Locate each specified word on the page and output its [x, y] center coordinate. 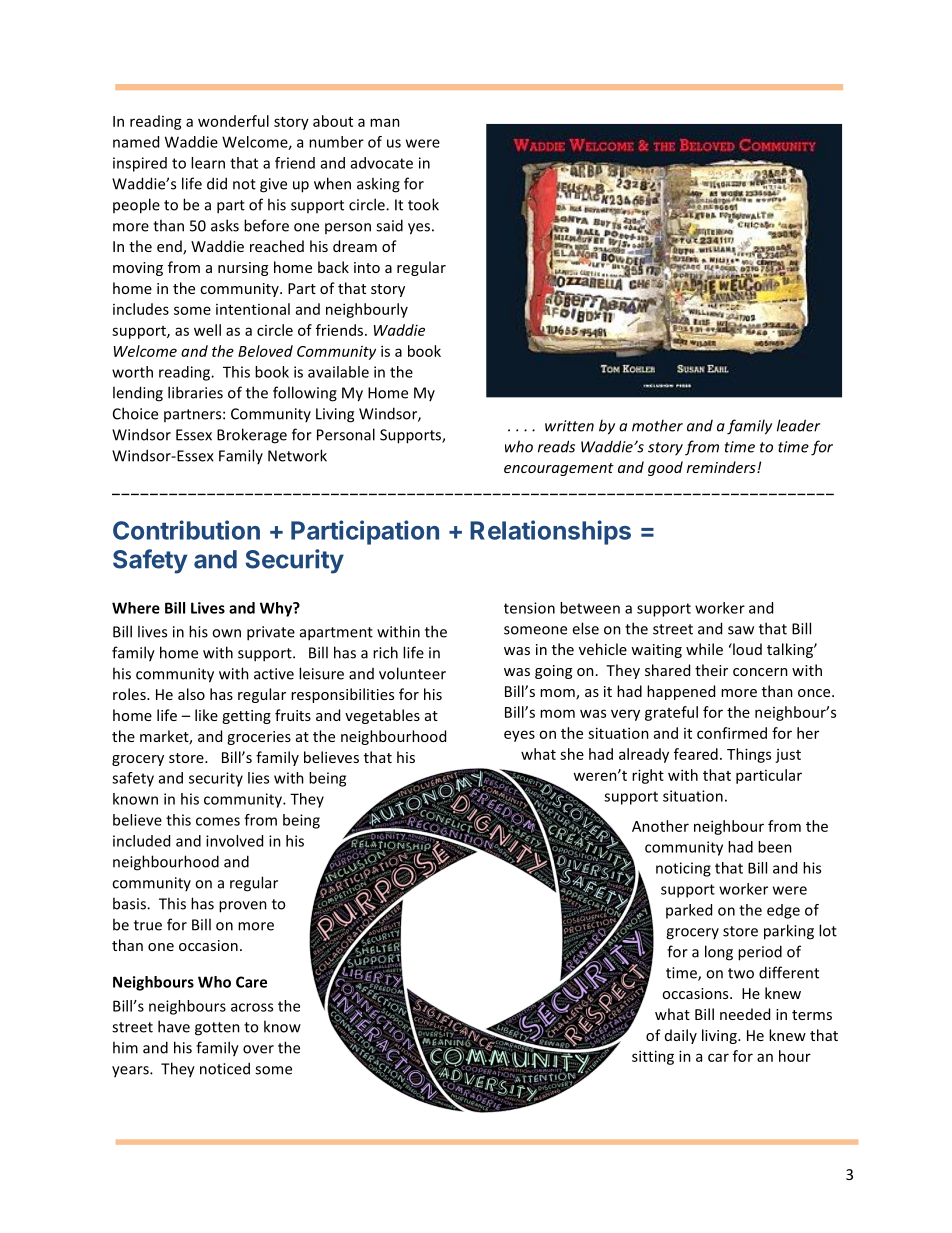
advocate [382, 163]
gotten [217, 1029]
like [206, 715]
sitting [653, 1057]
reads [556, 446]
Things [749, 755]
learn [208, 163]
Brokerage [252, 436]
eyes [519, 736]
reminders [722, 467]
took [423, 204]
